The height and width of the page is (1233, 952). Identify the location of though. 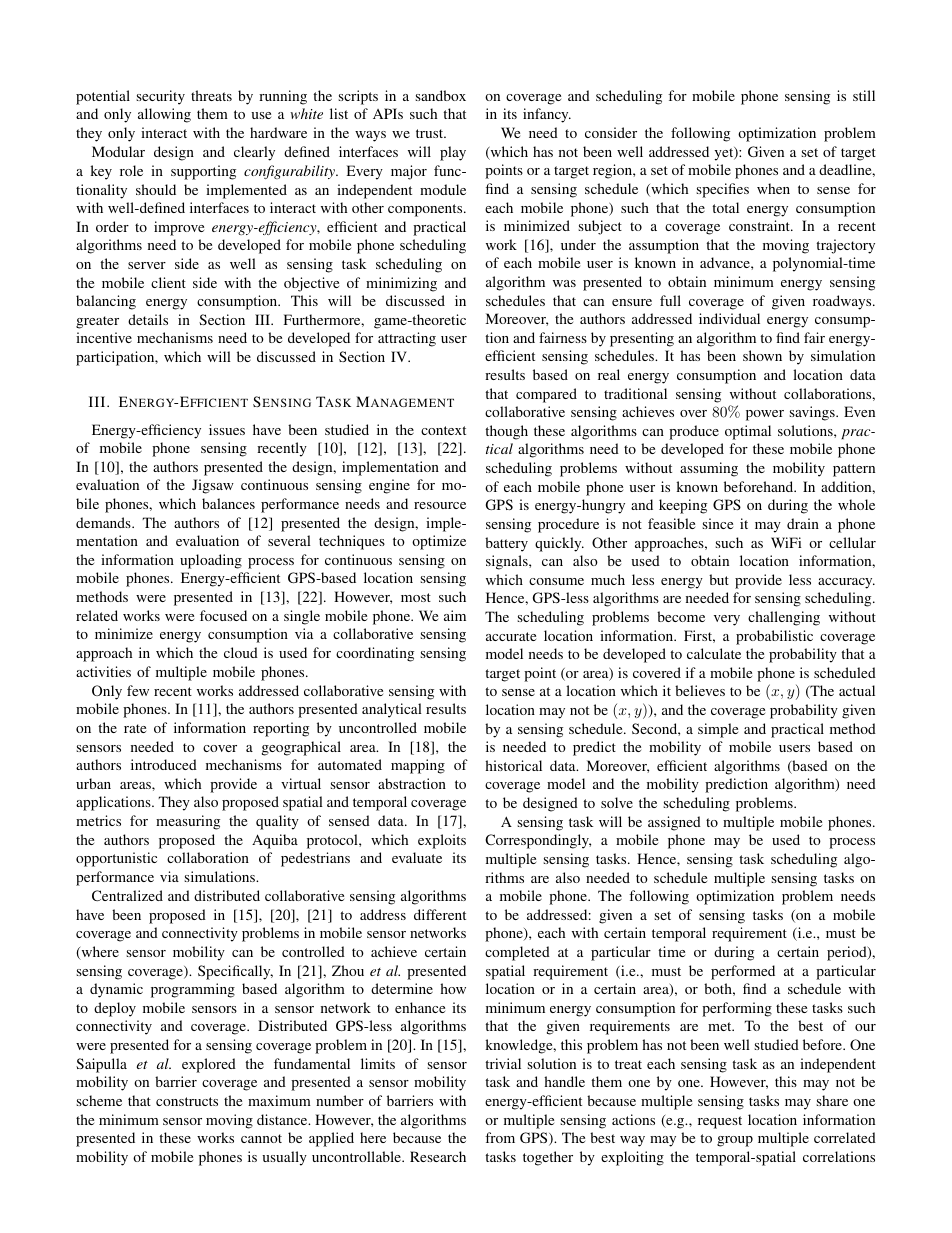
(506, 432).
